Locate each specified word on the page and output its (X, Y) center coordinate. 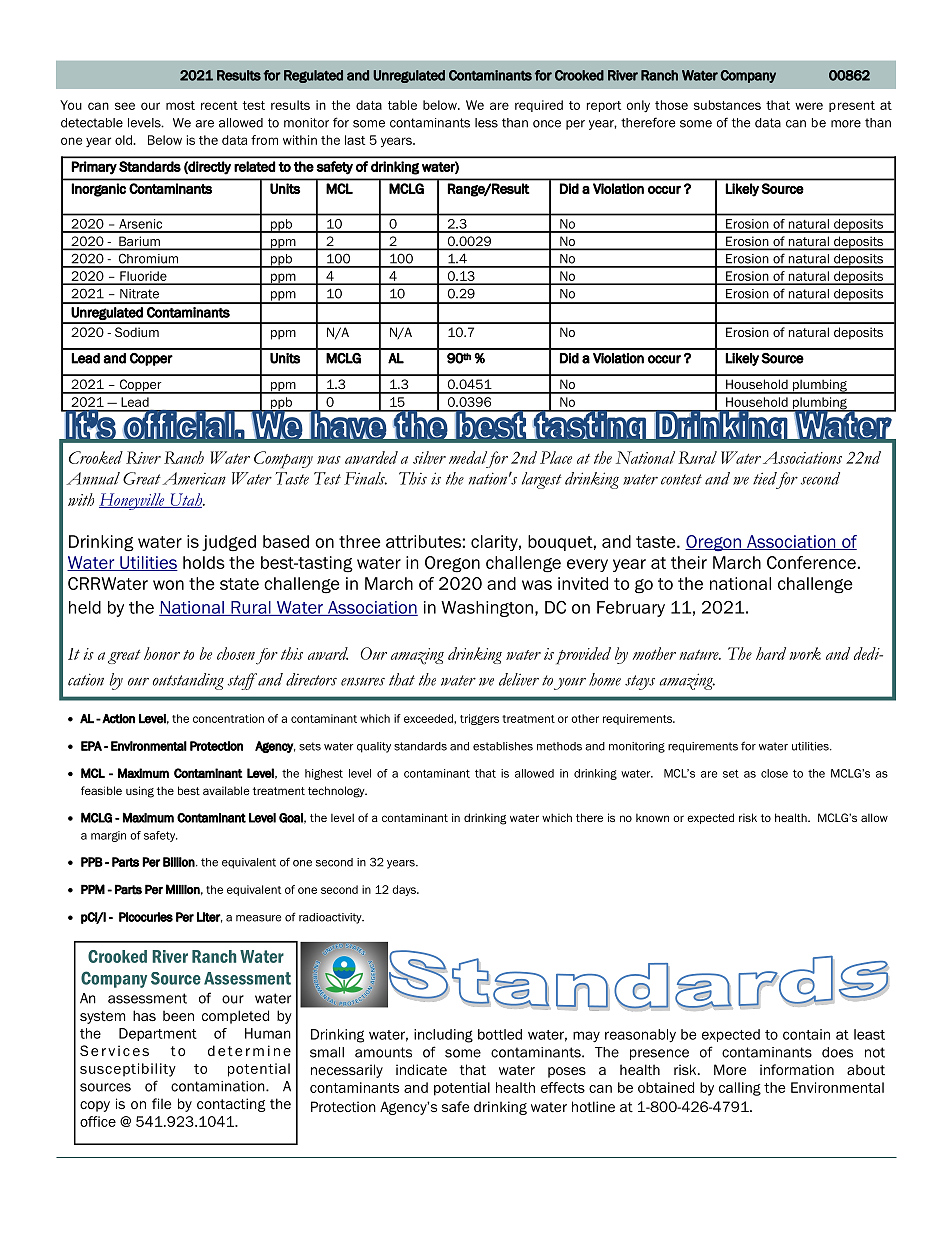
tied (765, 478)
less (486, 123)
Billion (179, 862)
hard (771, 653)
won (168, 585)
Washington (487, 609)
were (809, 106)
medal (468, 457)
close (774, 773)
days (405, 890)
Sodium (137, 332)
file (161, 1103)
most (180, 105)
